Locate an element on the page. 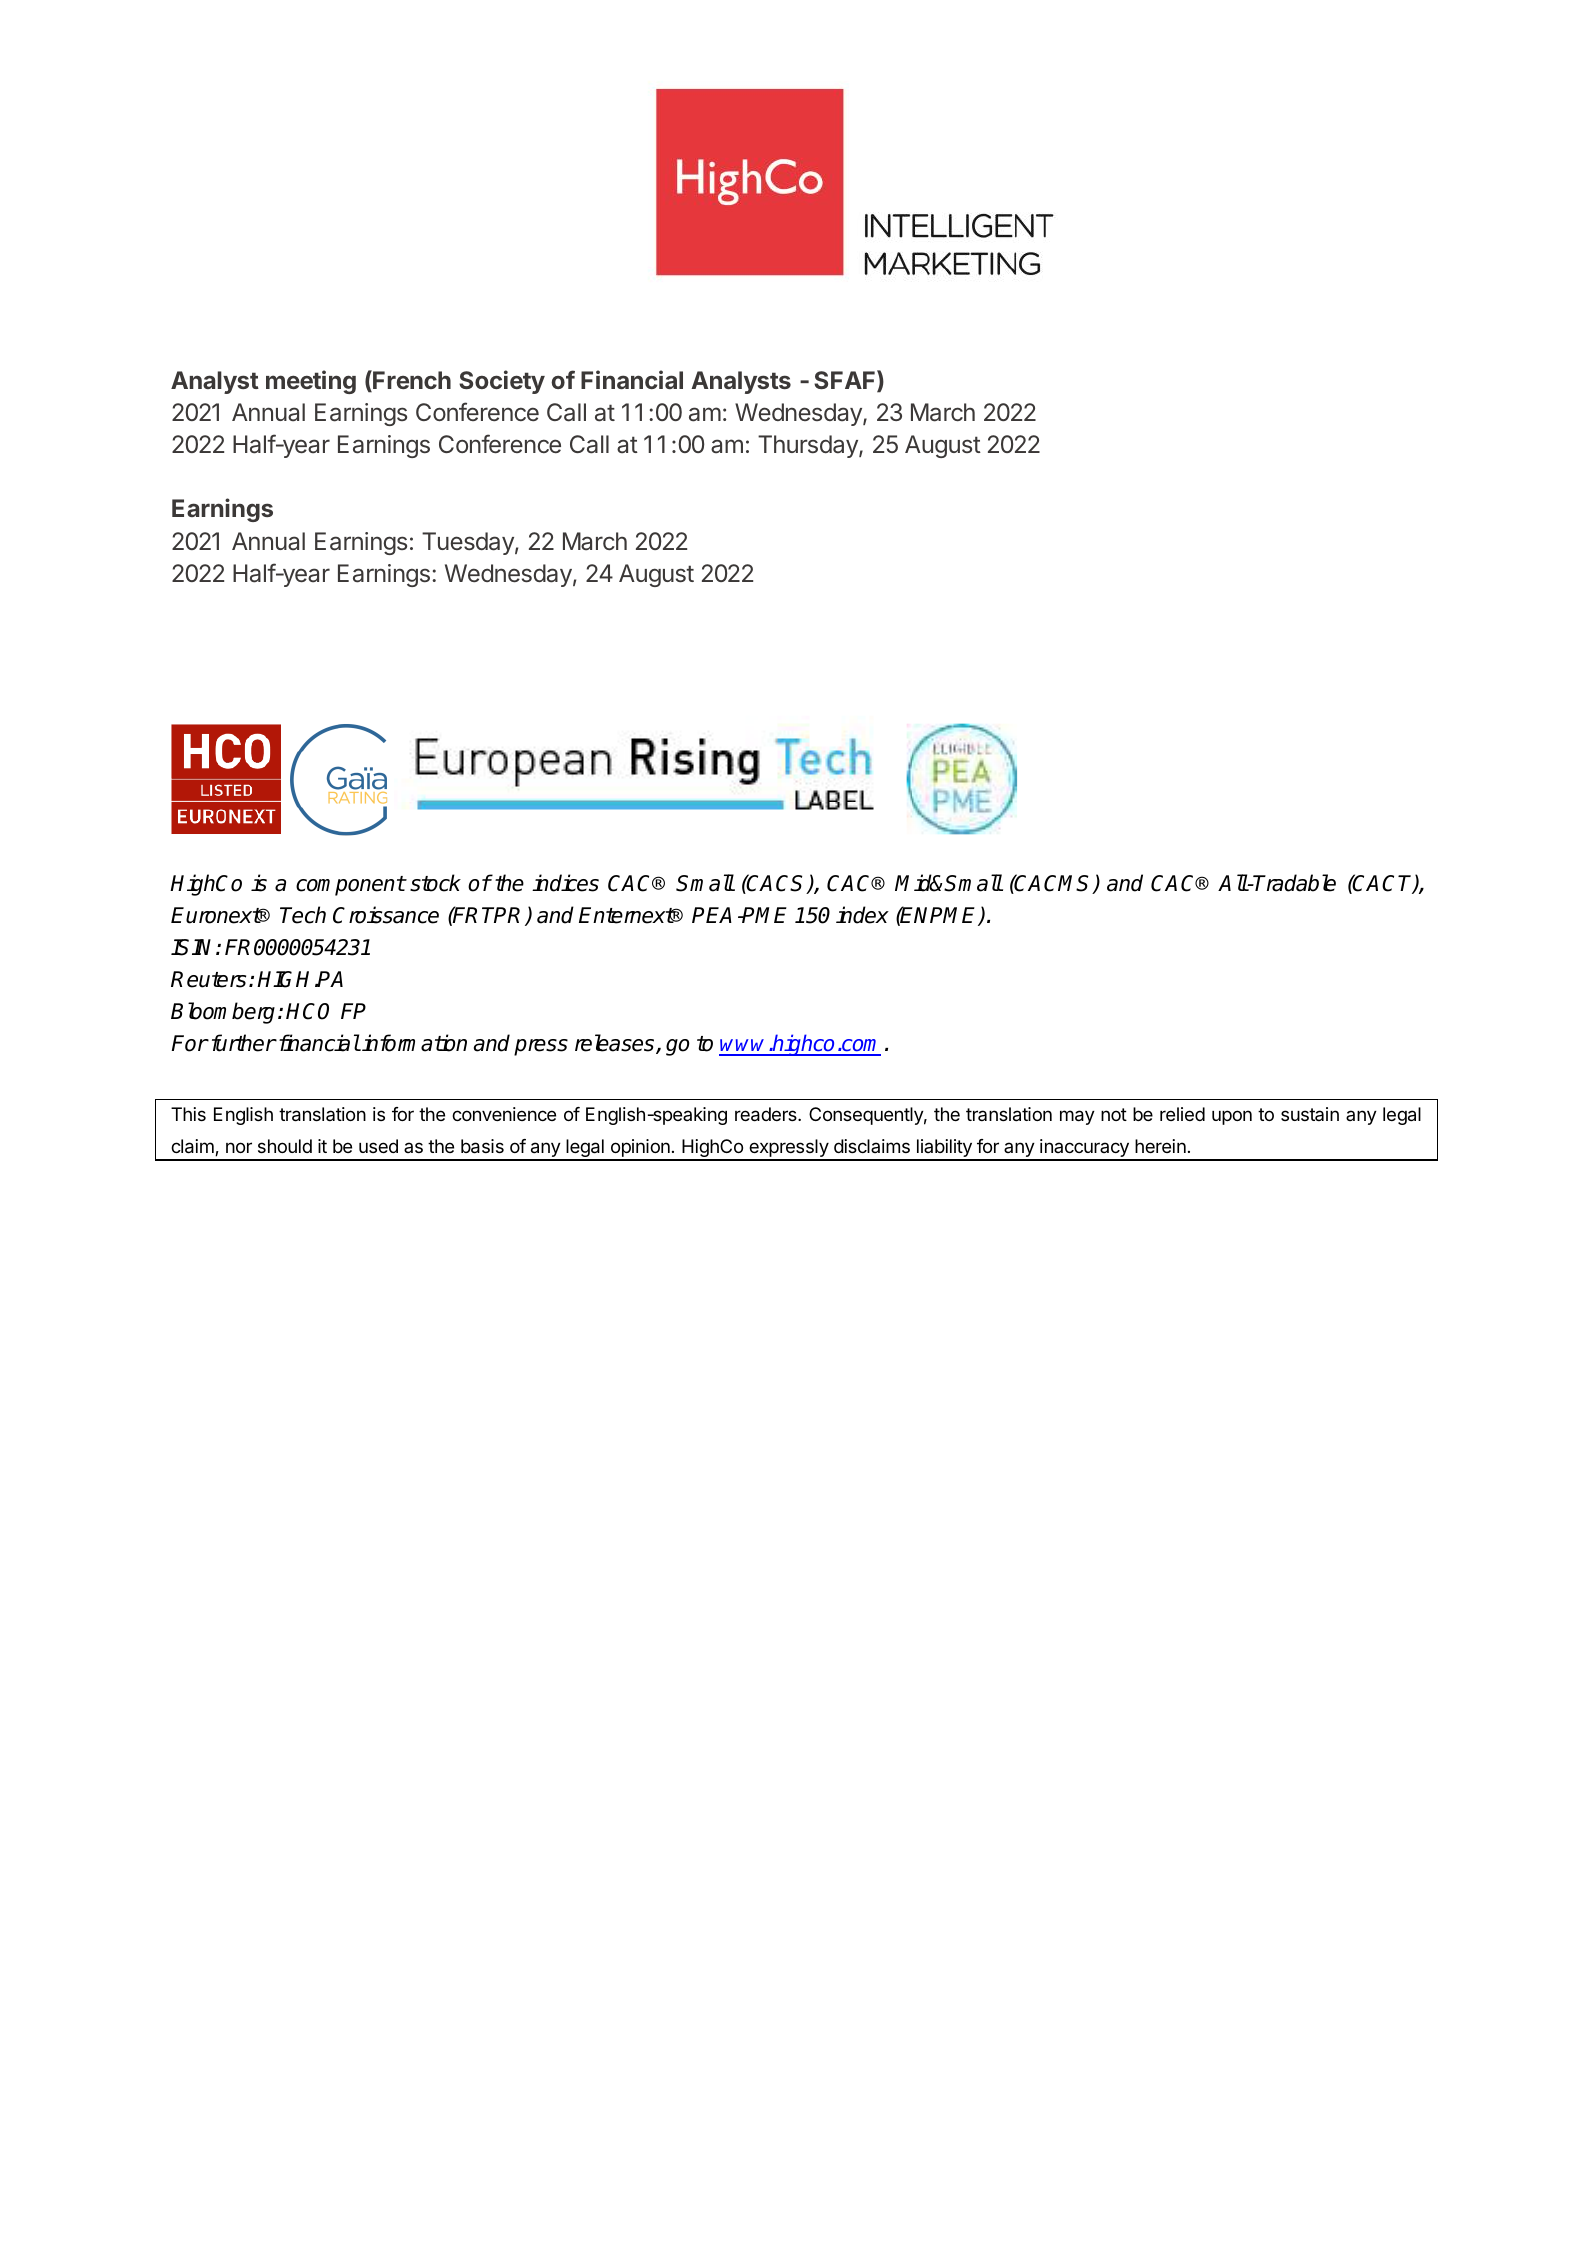 This page has width=1592, height=2253. index is located at coordinates (862, 915).
